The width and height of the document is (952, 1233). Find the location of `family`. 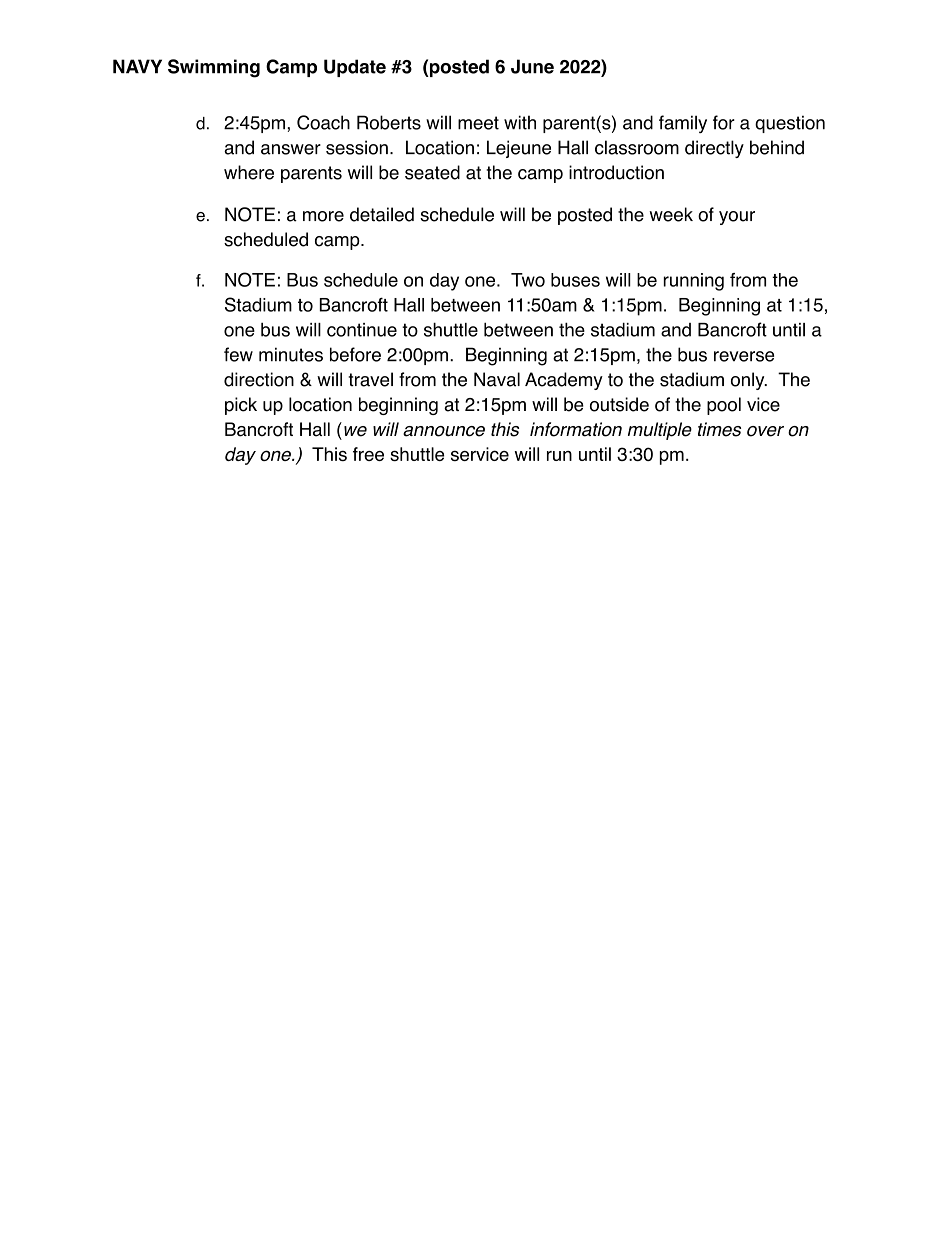

family is located at coordinates (683, 124).
